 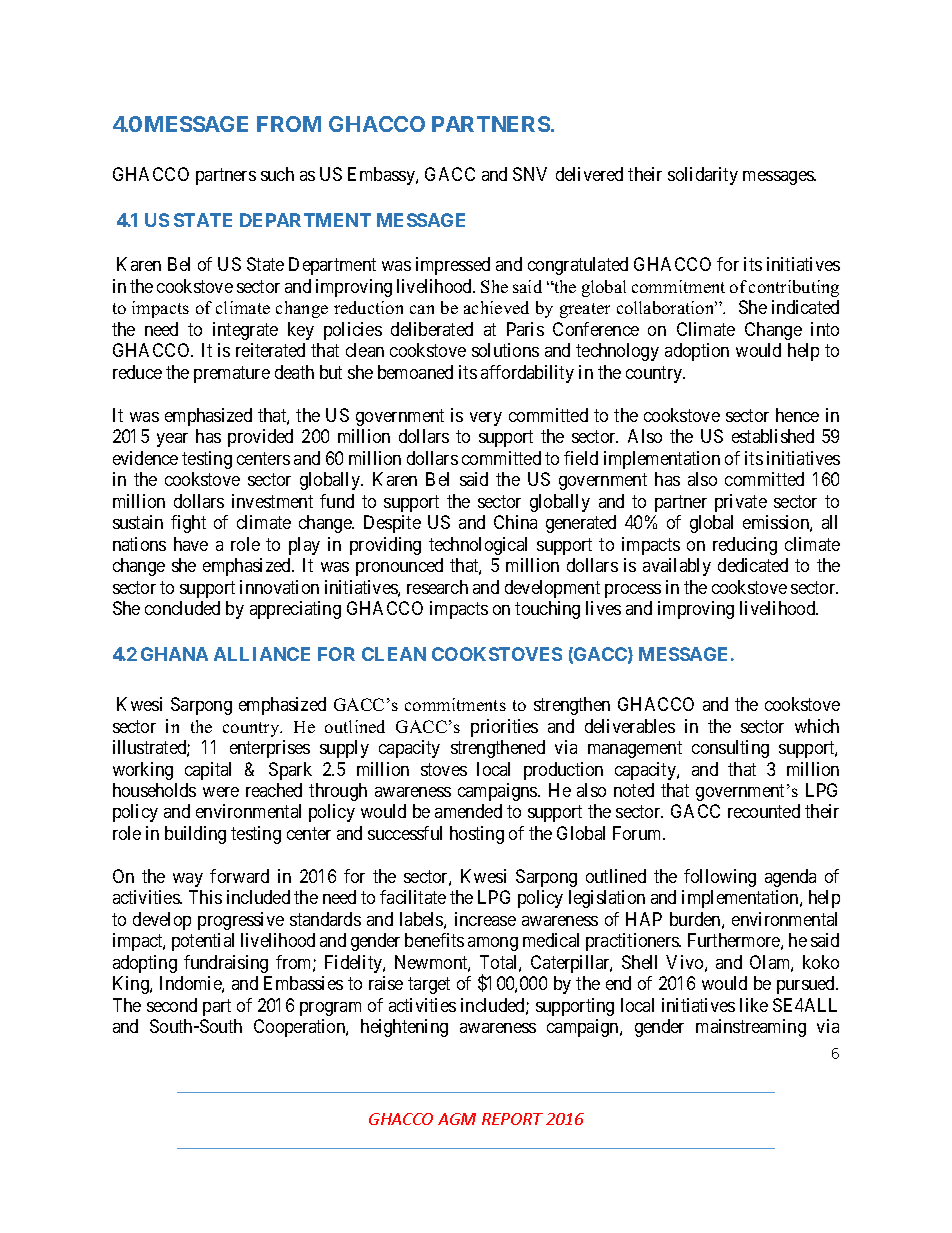 I want to click on impressed, so click(x=453, y=266).
